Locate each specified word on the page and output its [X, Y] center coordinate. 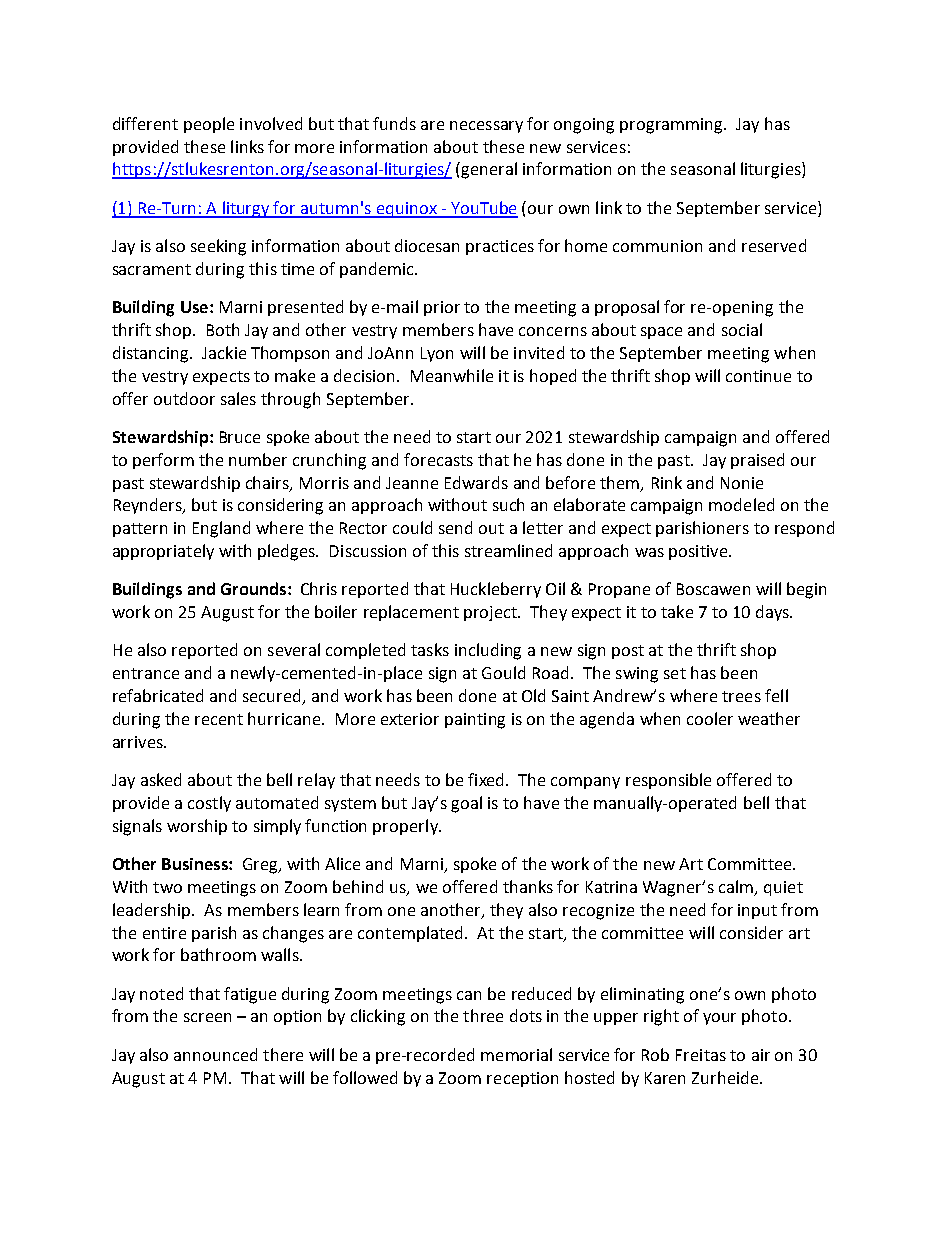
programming [672, 126]
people [209, 125]
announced [215, 1054]
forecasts [438, 459]
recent [219, 719]
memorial [516, 1054]
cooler [710, 718]
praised [757, 461]
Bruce [240, 437]
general [488, 170]
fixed [487, 779]
